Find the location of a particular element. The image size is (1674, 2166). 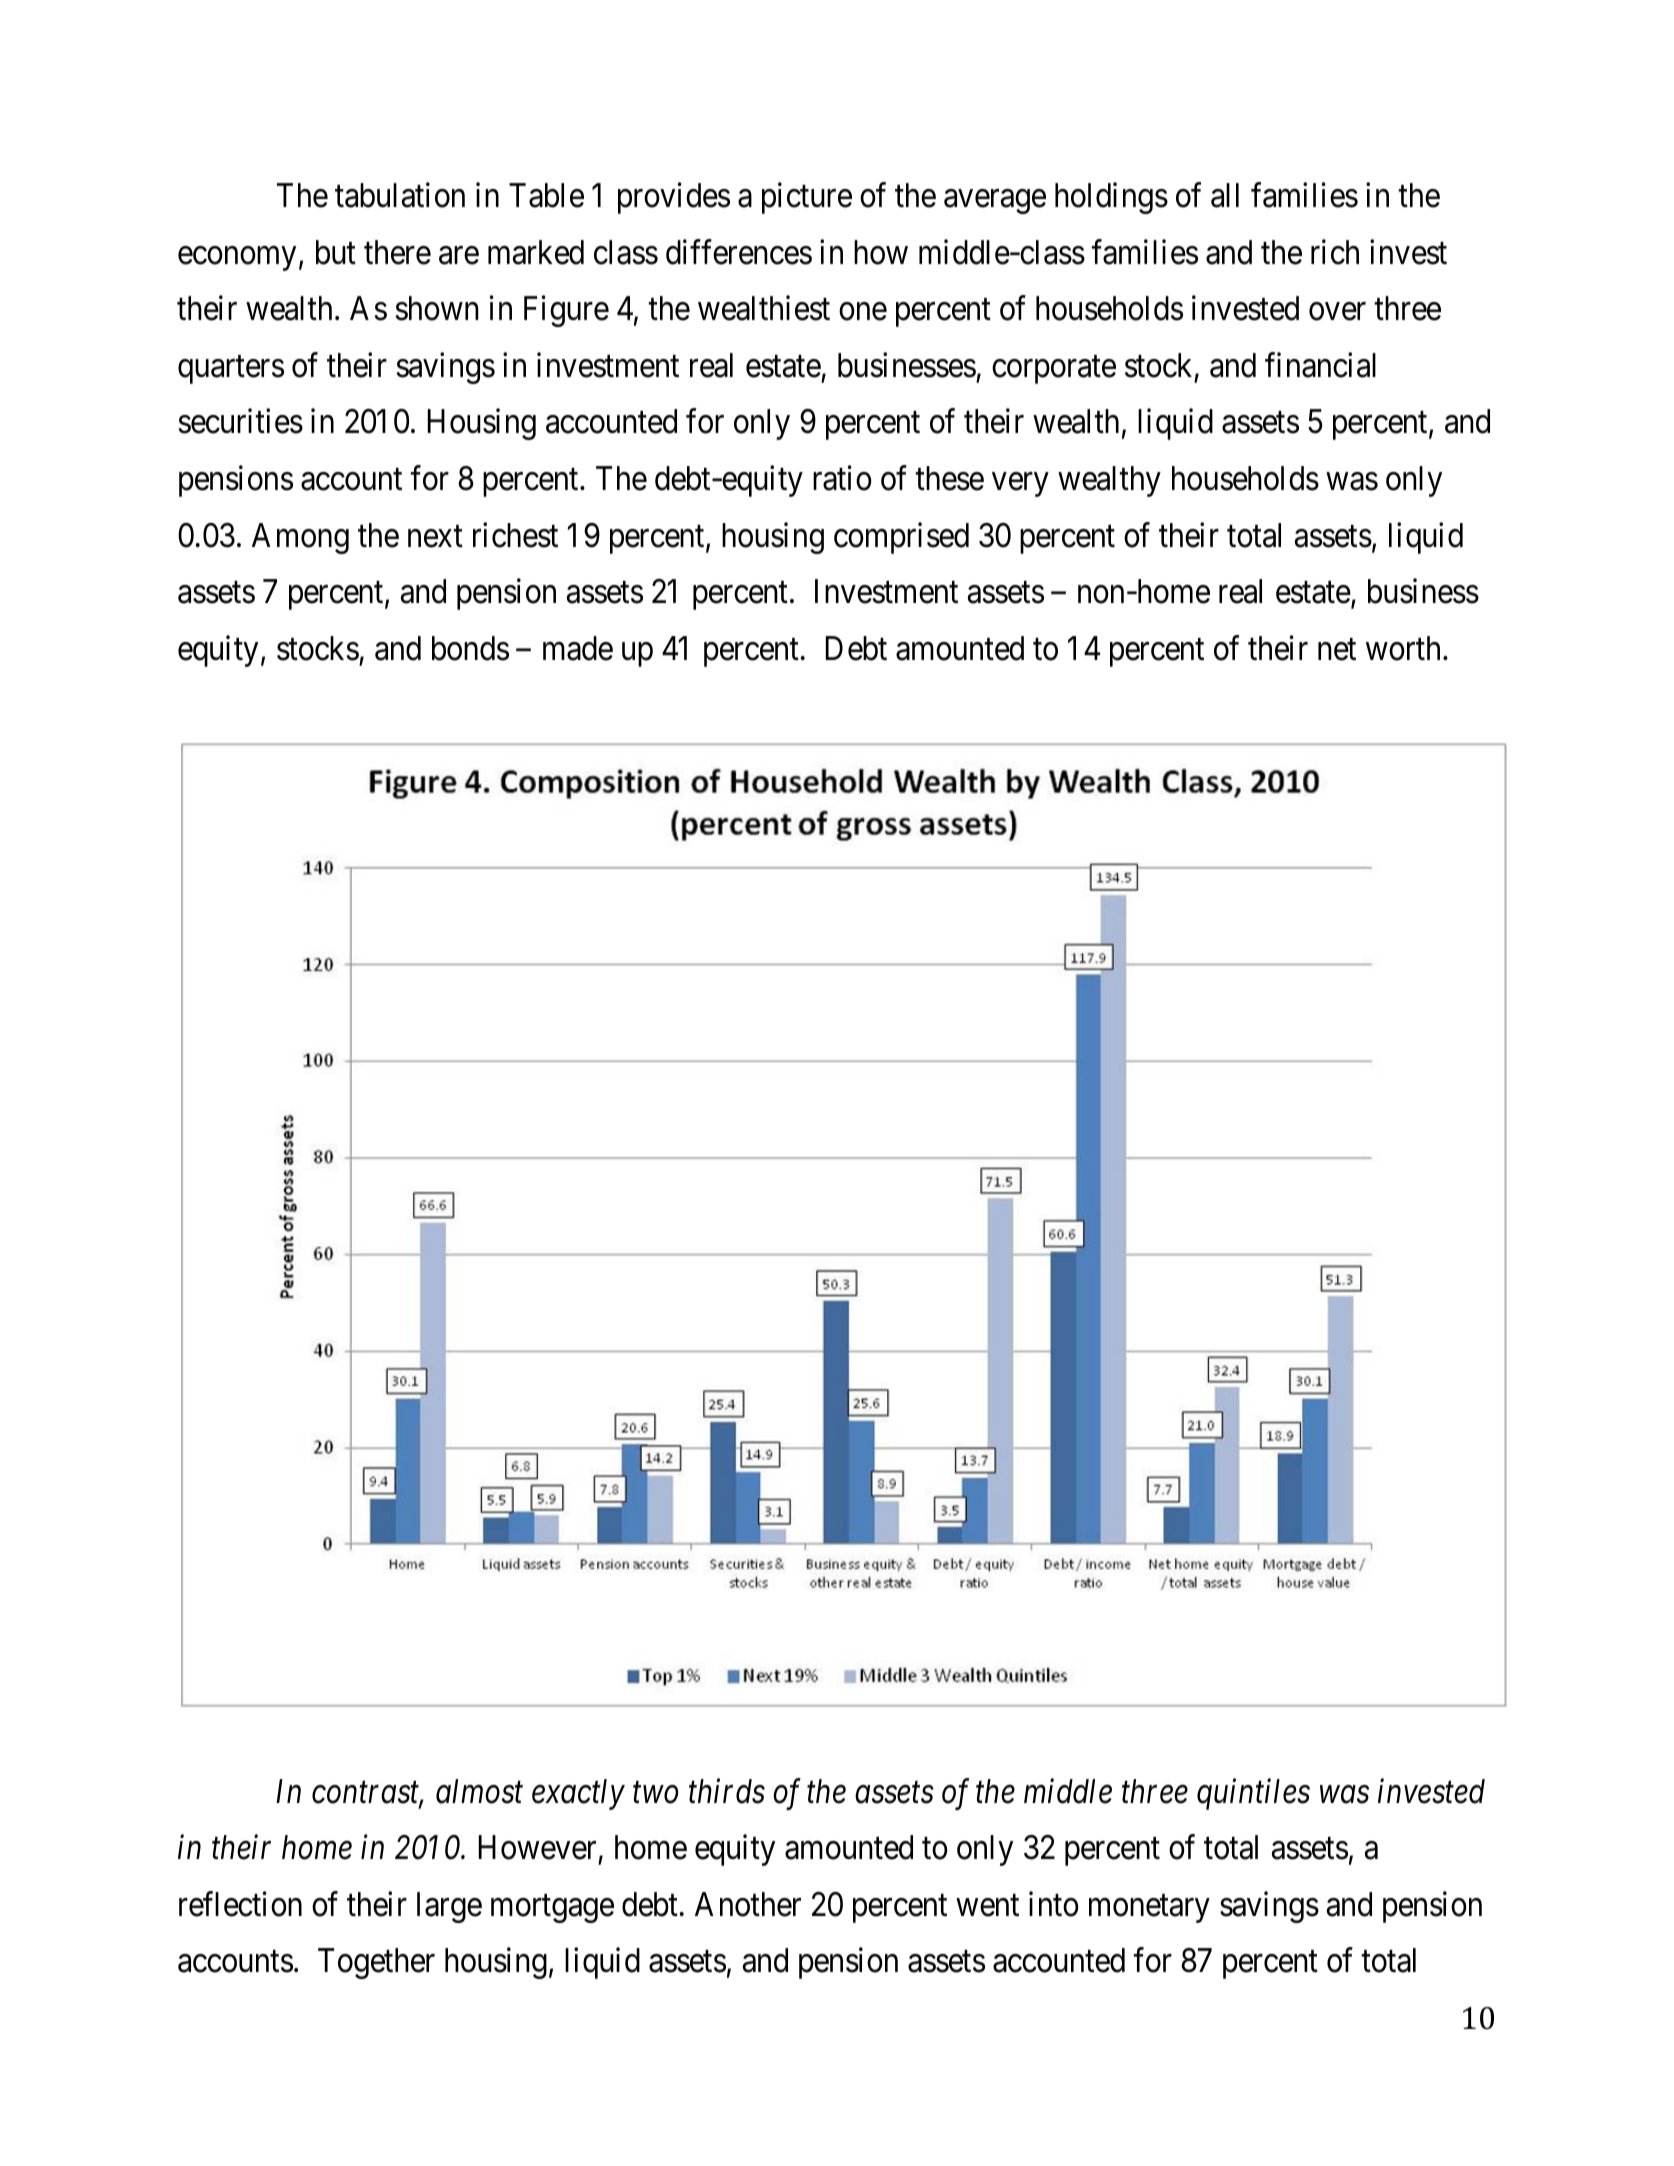

made is located at coordinates (578, 648).
